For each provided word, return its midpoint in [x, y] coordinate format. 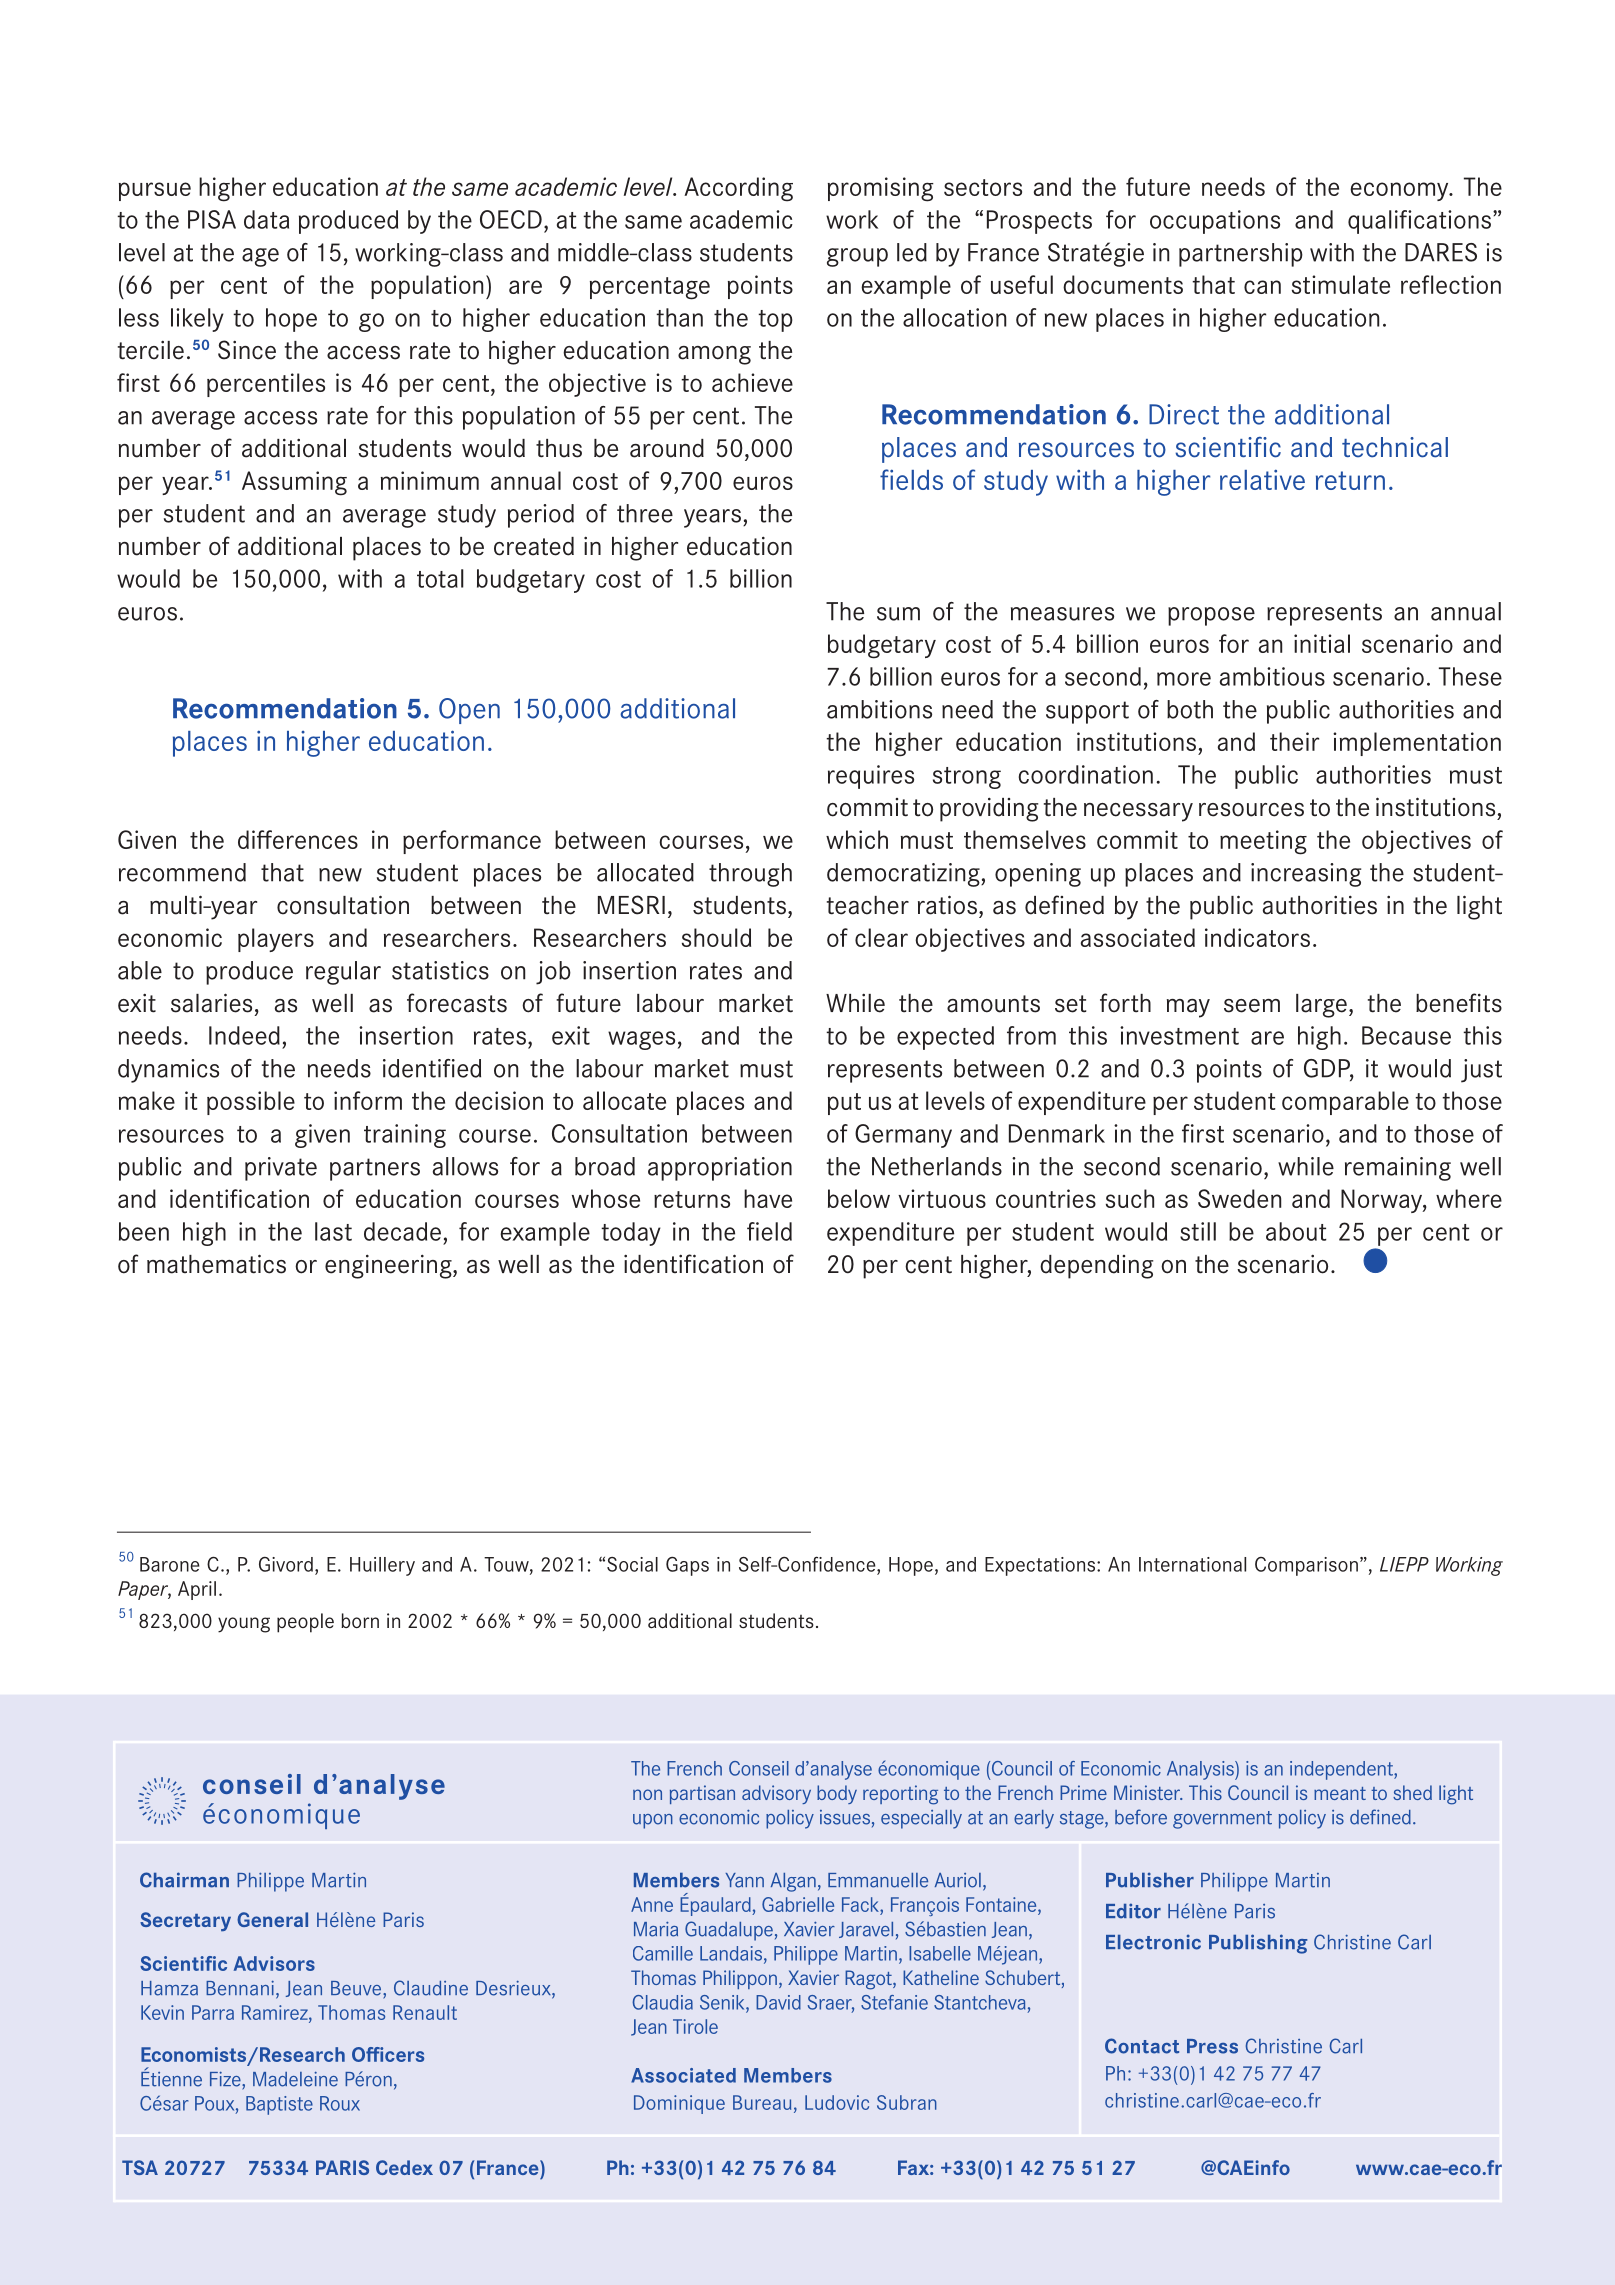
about [1296, 1231]
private [281, 1169]
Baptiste [279, 2105]
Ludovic [837, 2102]
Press [1212, 2046]
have [768, 1198]
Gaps [687, 1566]
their [1294, 741]
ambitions [879, 709]
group [857, 257]
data [266, 219]
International [1192, 1564]
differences [298, 839]
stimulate [1341, 284]
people [305, 1623]
